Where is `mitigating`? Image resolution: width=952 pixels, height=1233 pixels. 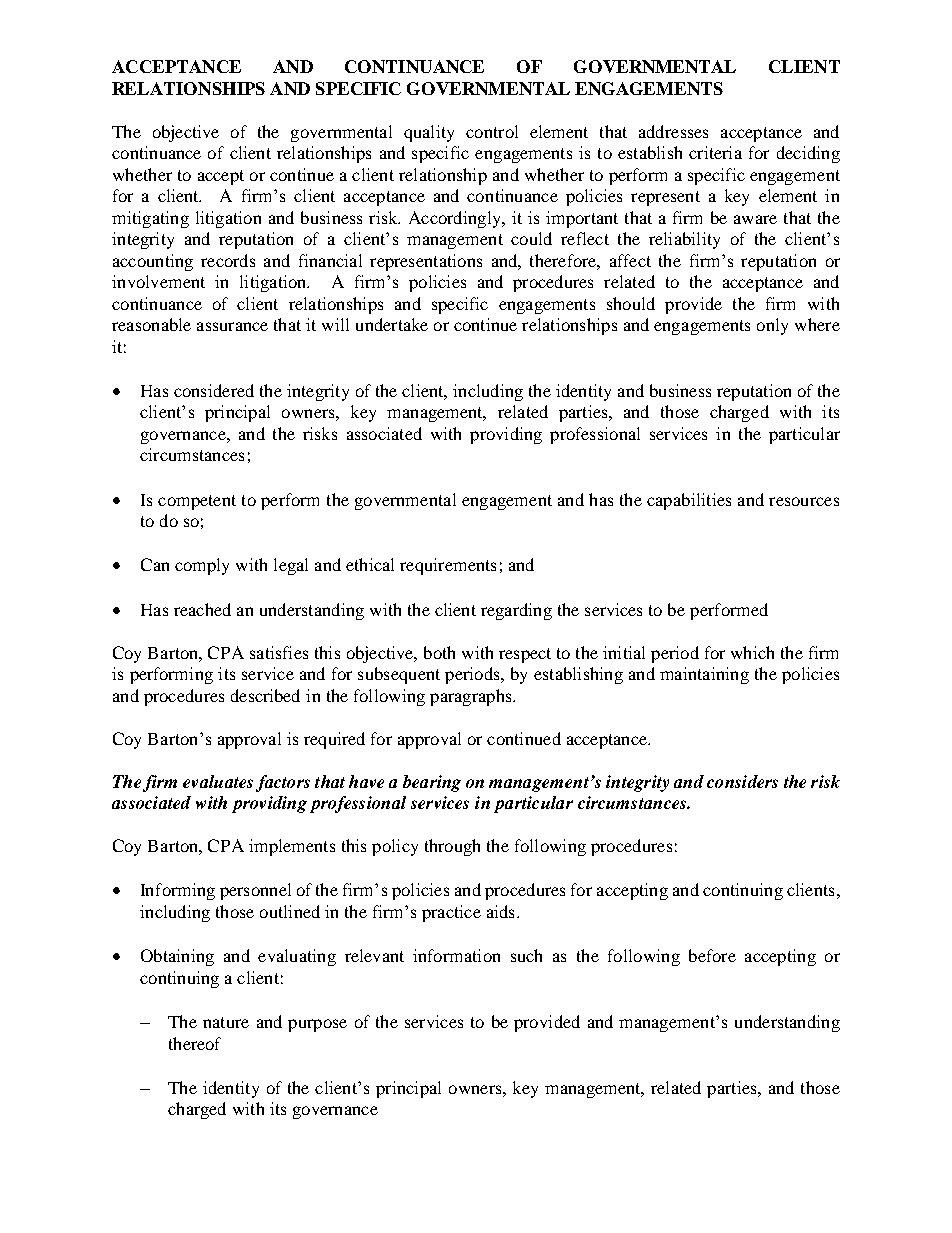 mitigating is located at coordinates (150, 219).
